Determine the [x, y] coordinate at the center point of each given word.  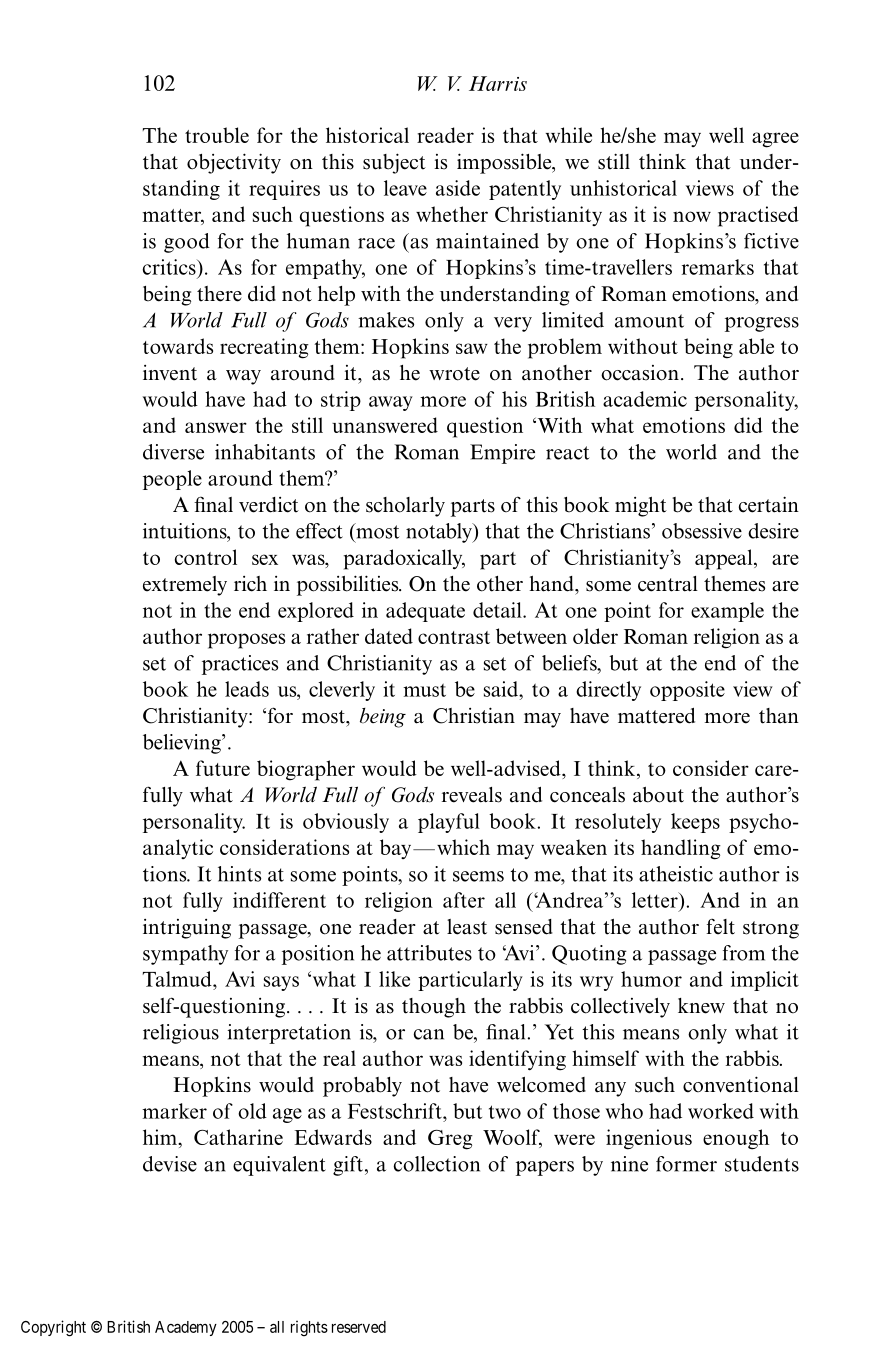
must [424, 690]
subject [394, 163]
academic [645, 399]
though [434, 1008]
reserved [359, 1327]
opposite [687, 691]
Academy [186, 1328]
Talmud [178, 979]
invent [170, 373]
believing [183, 744]
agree [775, 140]
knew [701, 1006]
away [391, 403]
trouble [217, 135]
